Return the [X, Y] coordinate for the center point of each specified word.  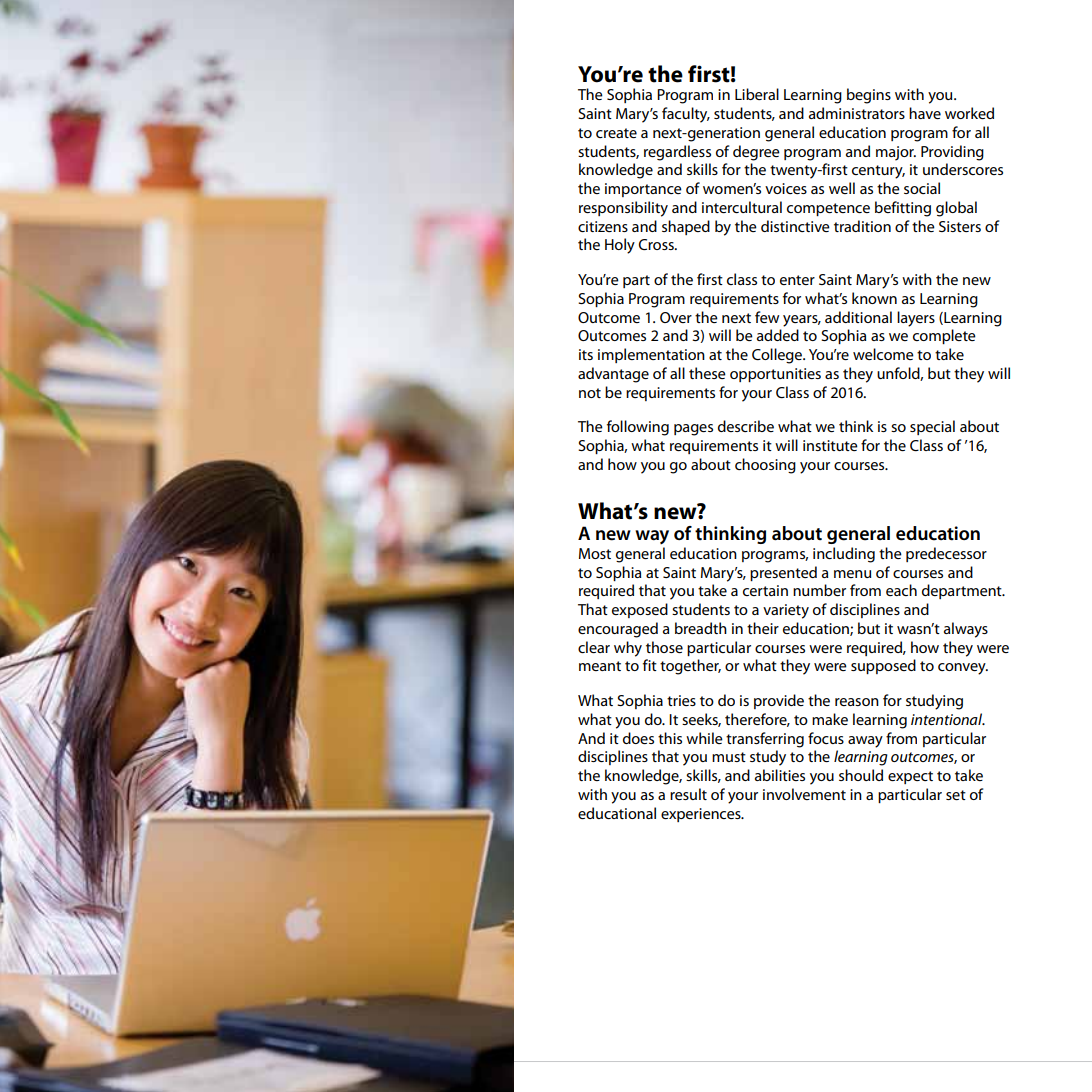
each [901, 590]
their [763, 628]
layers [916, 319]
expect [910, 777]
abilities [780, 775]
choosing [765, 466]
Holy [620, 246]
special [932, 427]
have [925, 113]
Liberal [757, 94]
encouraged [618, 630]
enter [797, 280]
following [638, 428]
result [688, 794]
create [616, 133]
